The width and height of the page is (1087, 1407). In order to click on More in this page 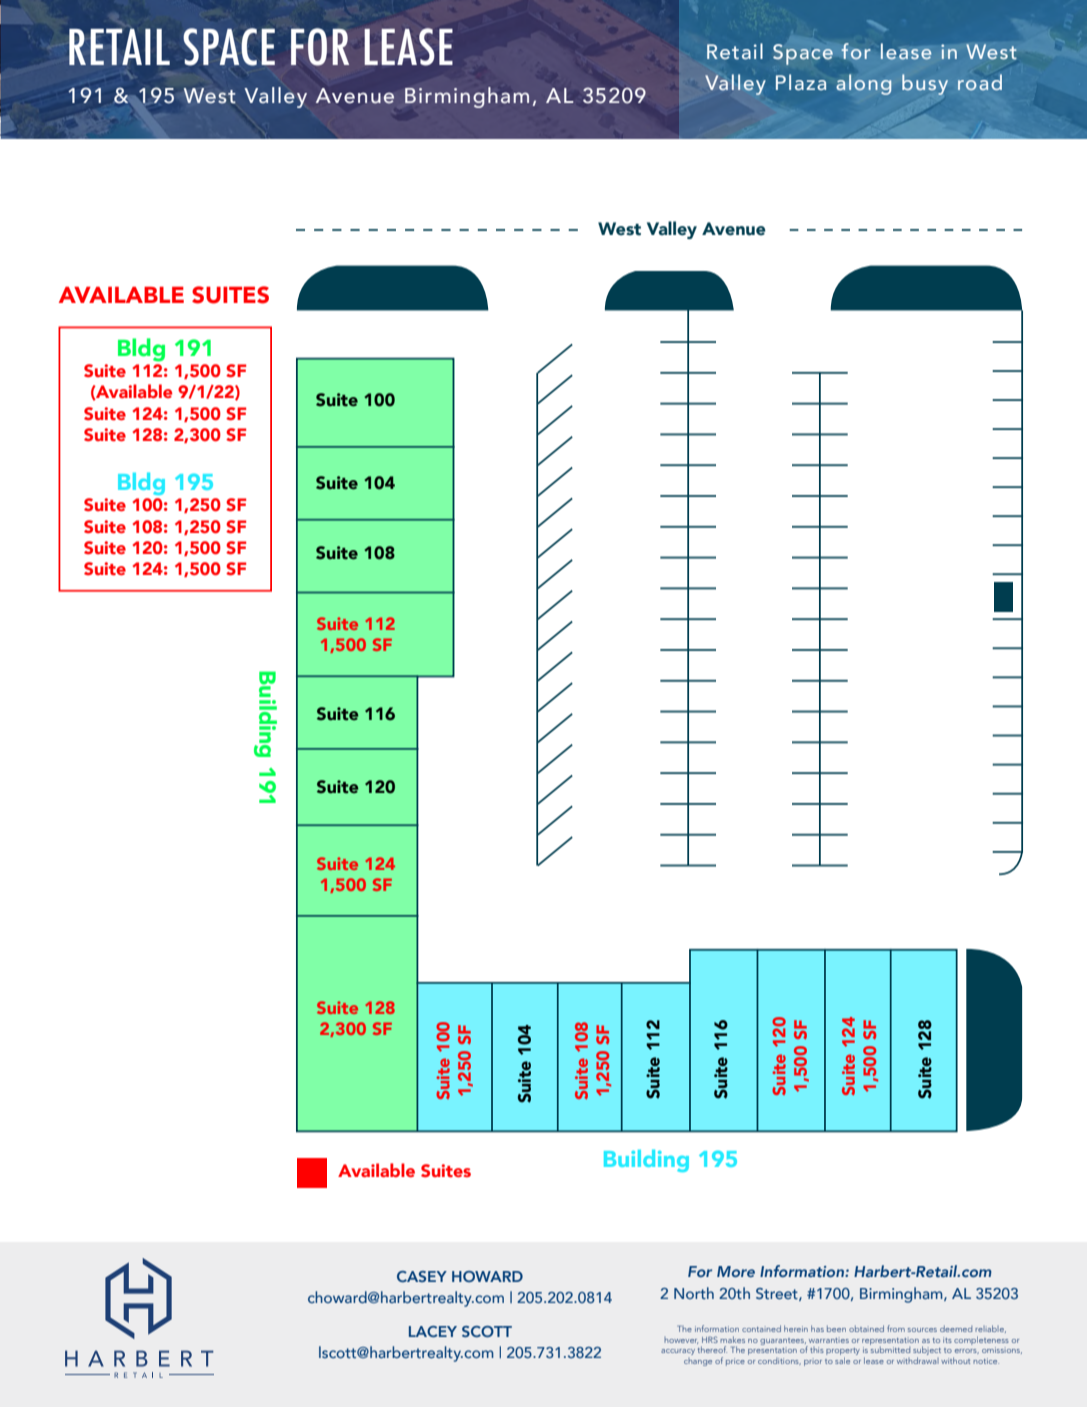, I will do `click(736, 1271)`.
